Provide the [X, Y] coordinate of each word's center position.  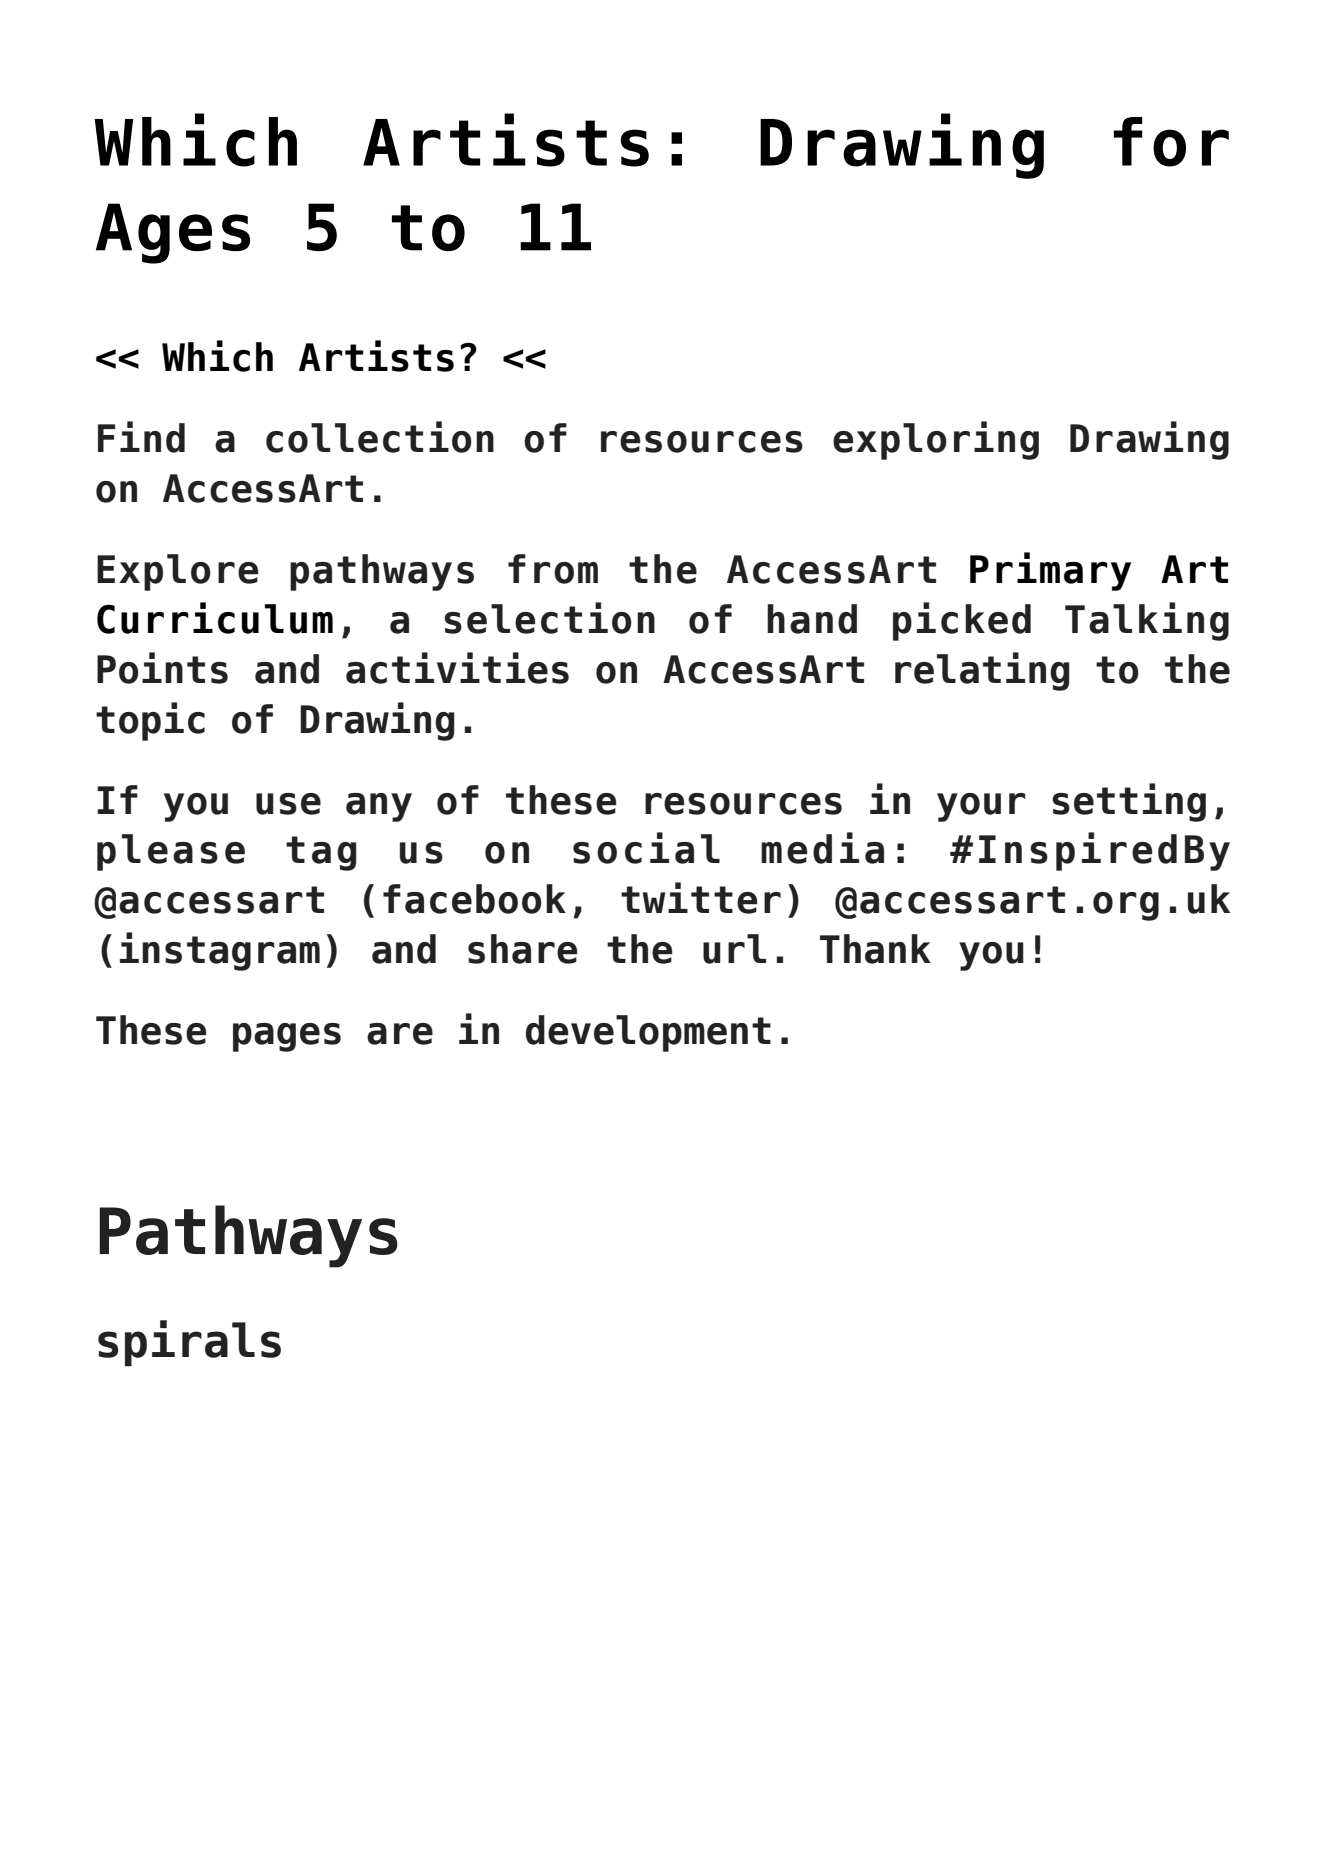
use [288, 804]
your [981, 807]
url [734, 949]
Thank [875, 949]
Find [141, 437]
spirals [189, 1343]
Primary [1050, 571]
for [1171, 142]
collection [380, 437]
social [646, 848]
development [648, 1033]
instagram [220, 951]
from [553, 569]
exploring [936, 440]
